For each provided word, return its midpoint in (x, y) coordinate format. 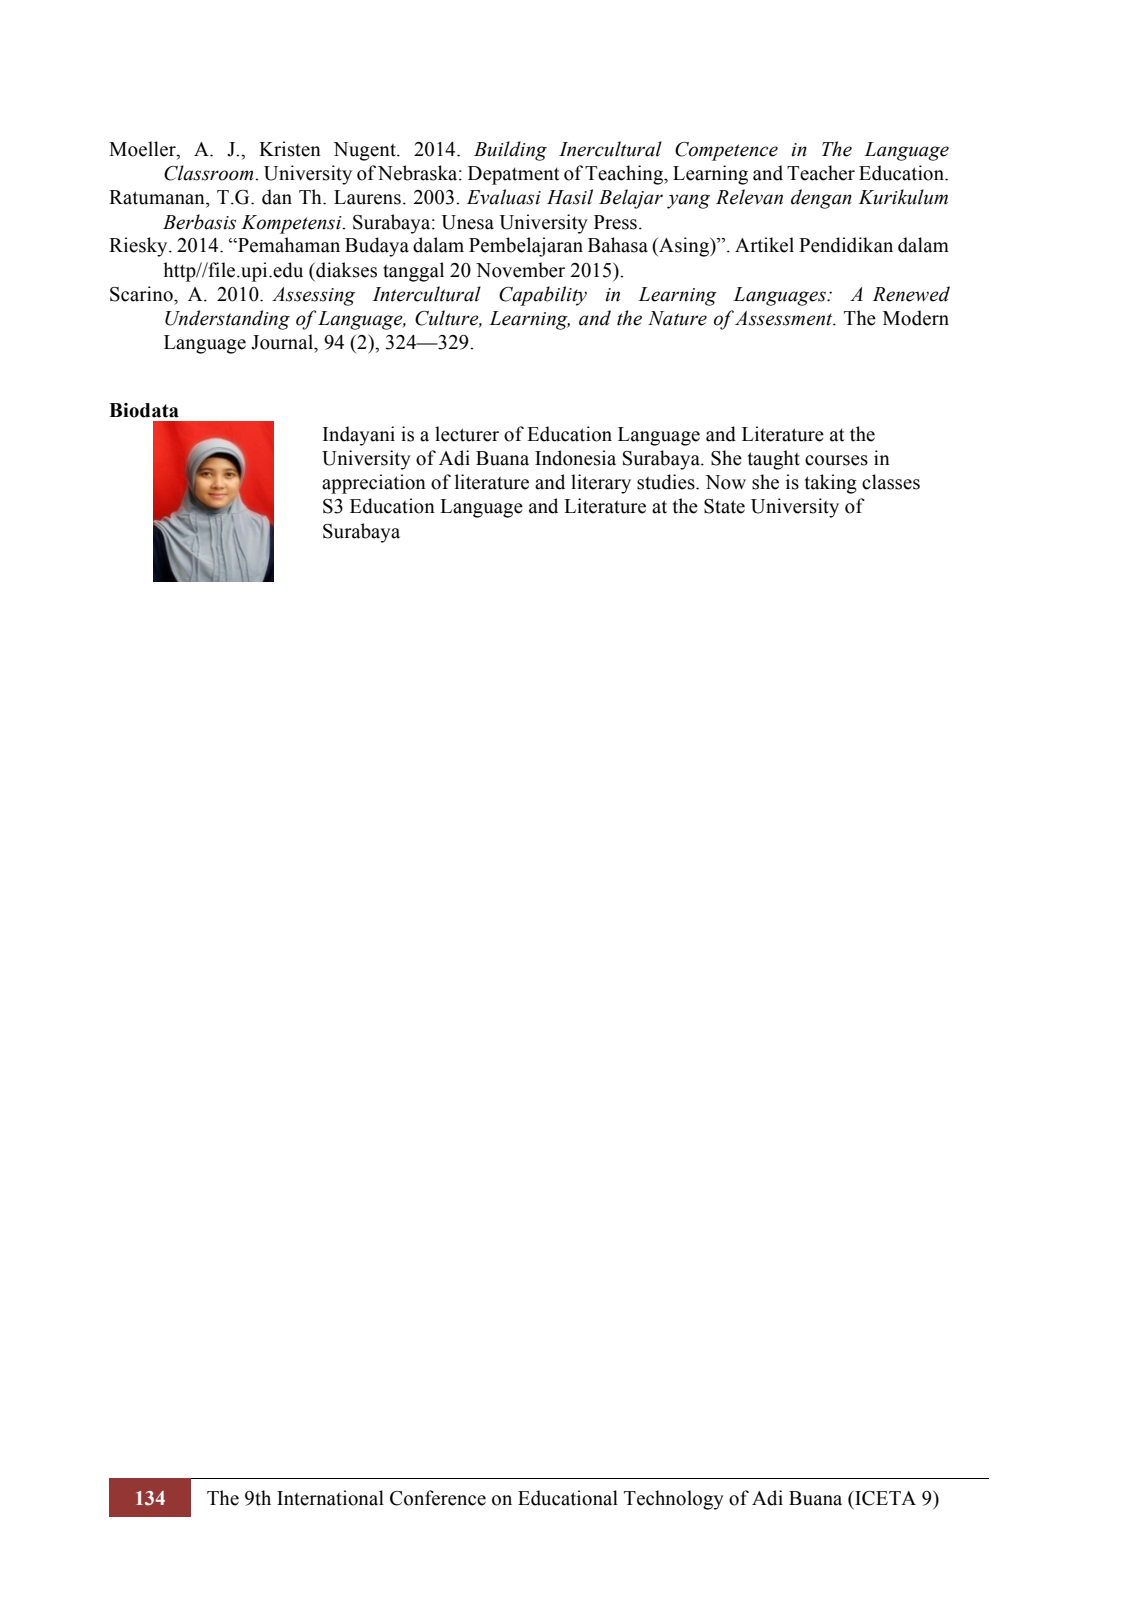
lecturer (467, 434)
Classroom (210, 173)
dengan (821, 199)
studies (667, 482)
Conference (438, 1498)
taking (831, 484)
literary (601, 484)
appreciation (374, 484)
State (724, 506)
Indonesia (575, 458)
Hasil (570, 197)
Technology (674, 1500)
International (330, 1498)
